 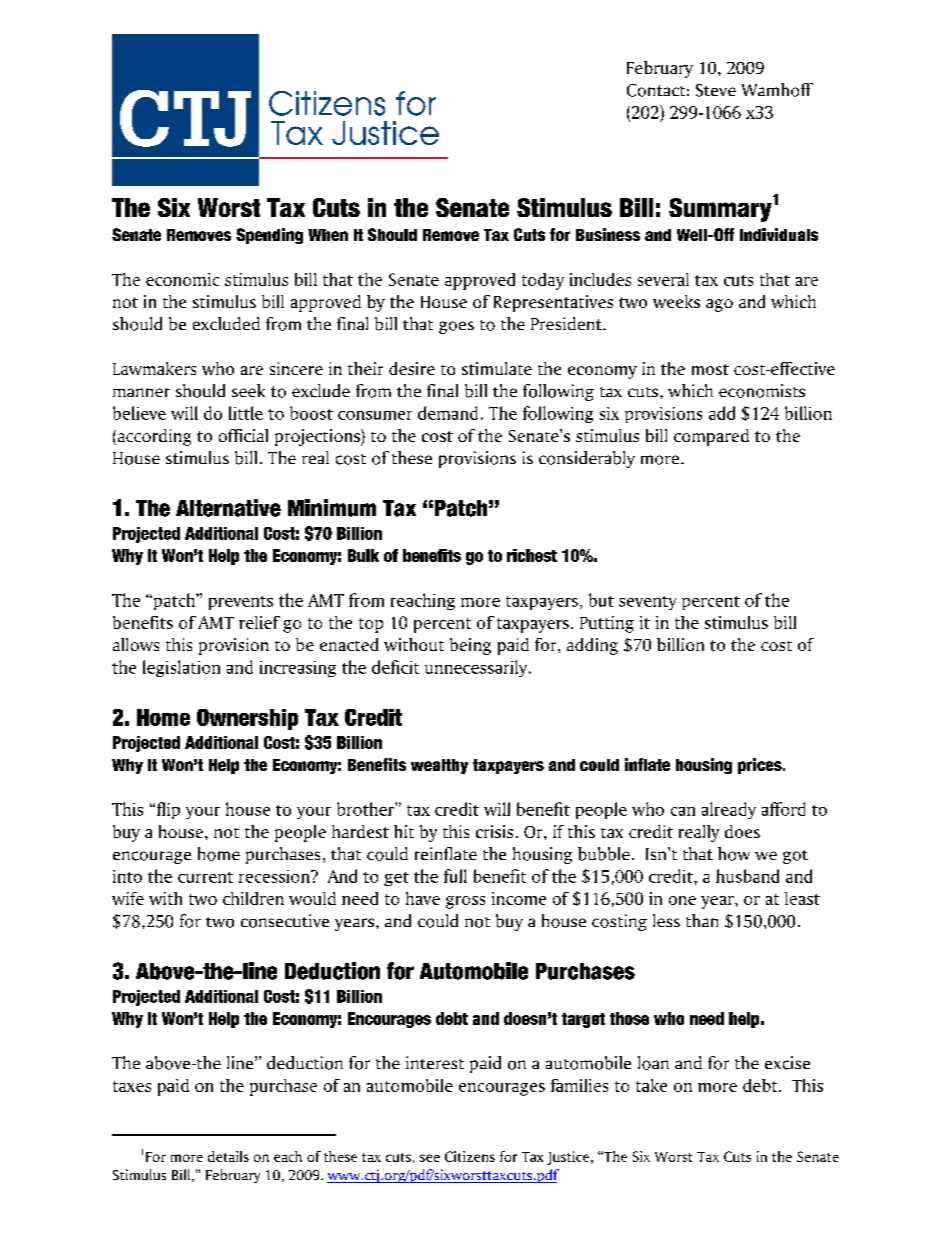 What do you see at coordinates (243, 435) in the document?
I see `official` at bounding box center [243, 435].
